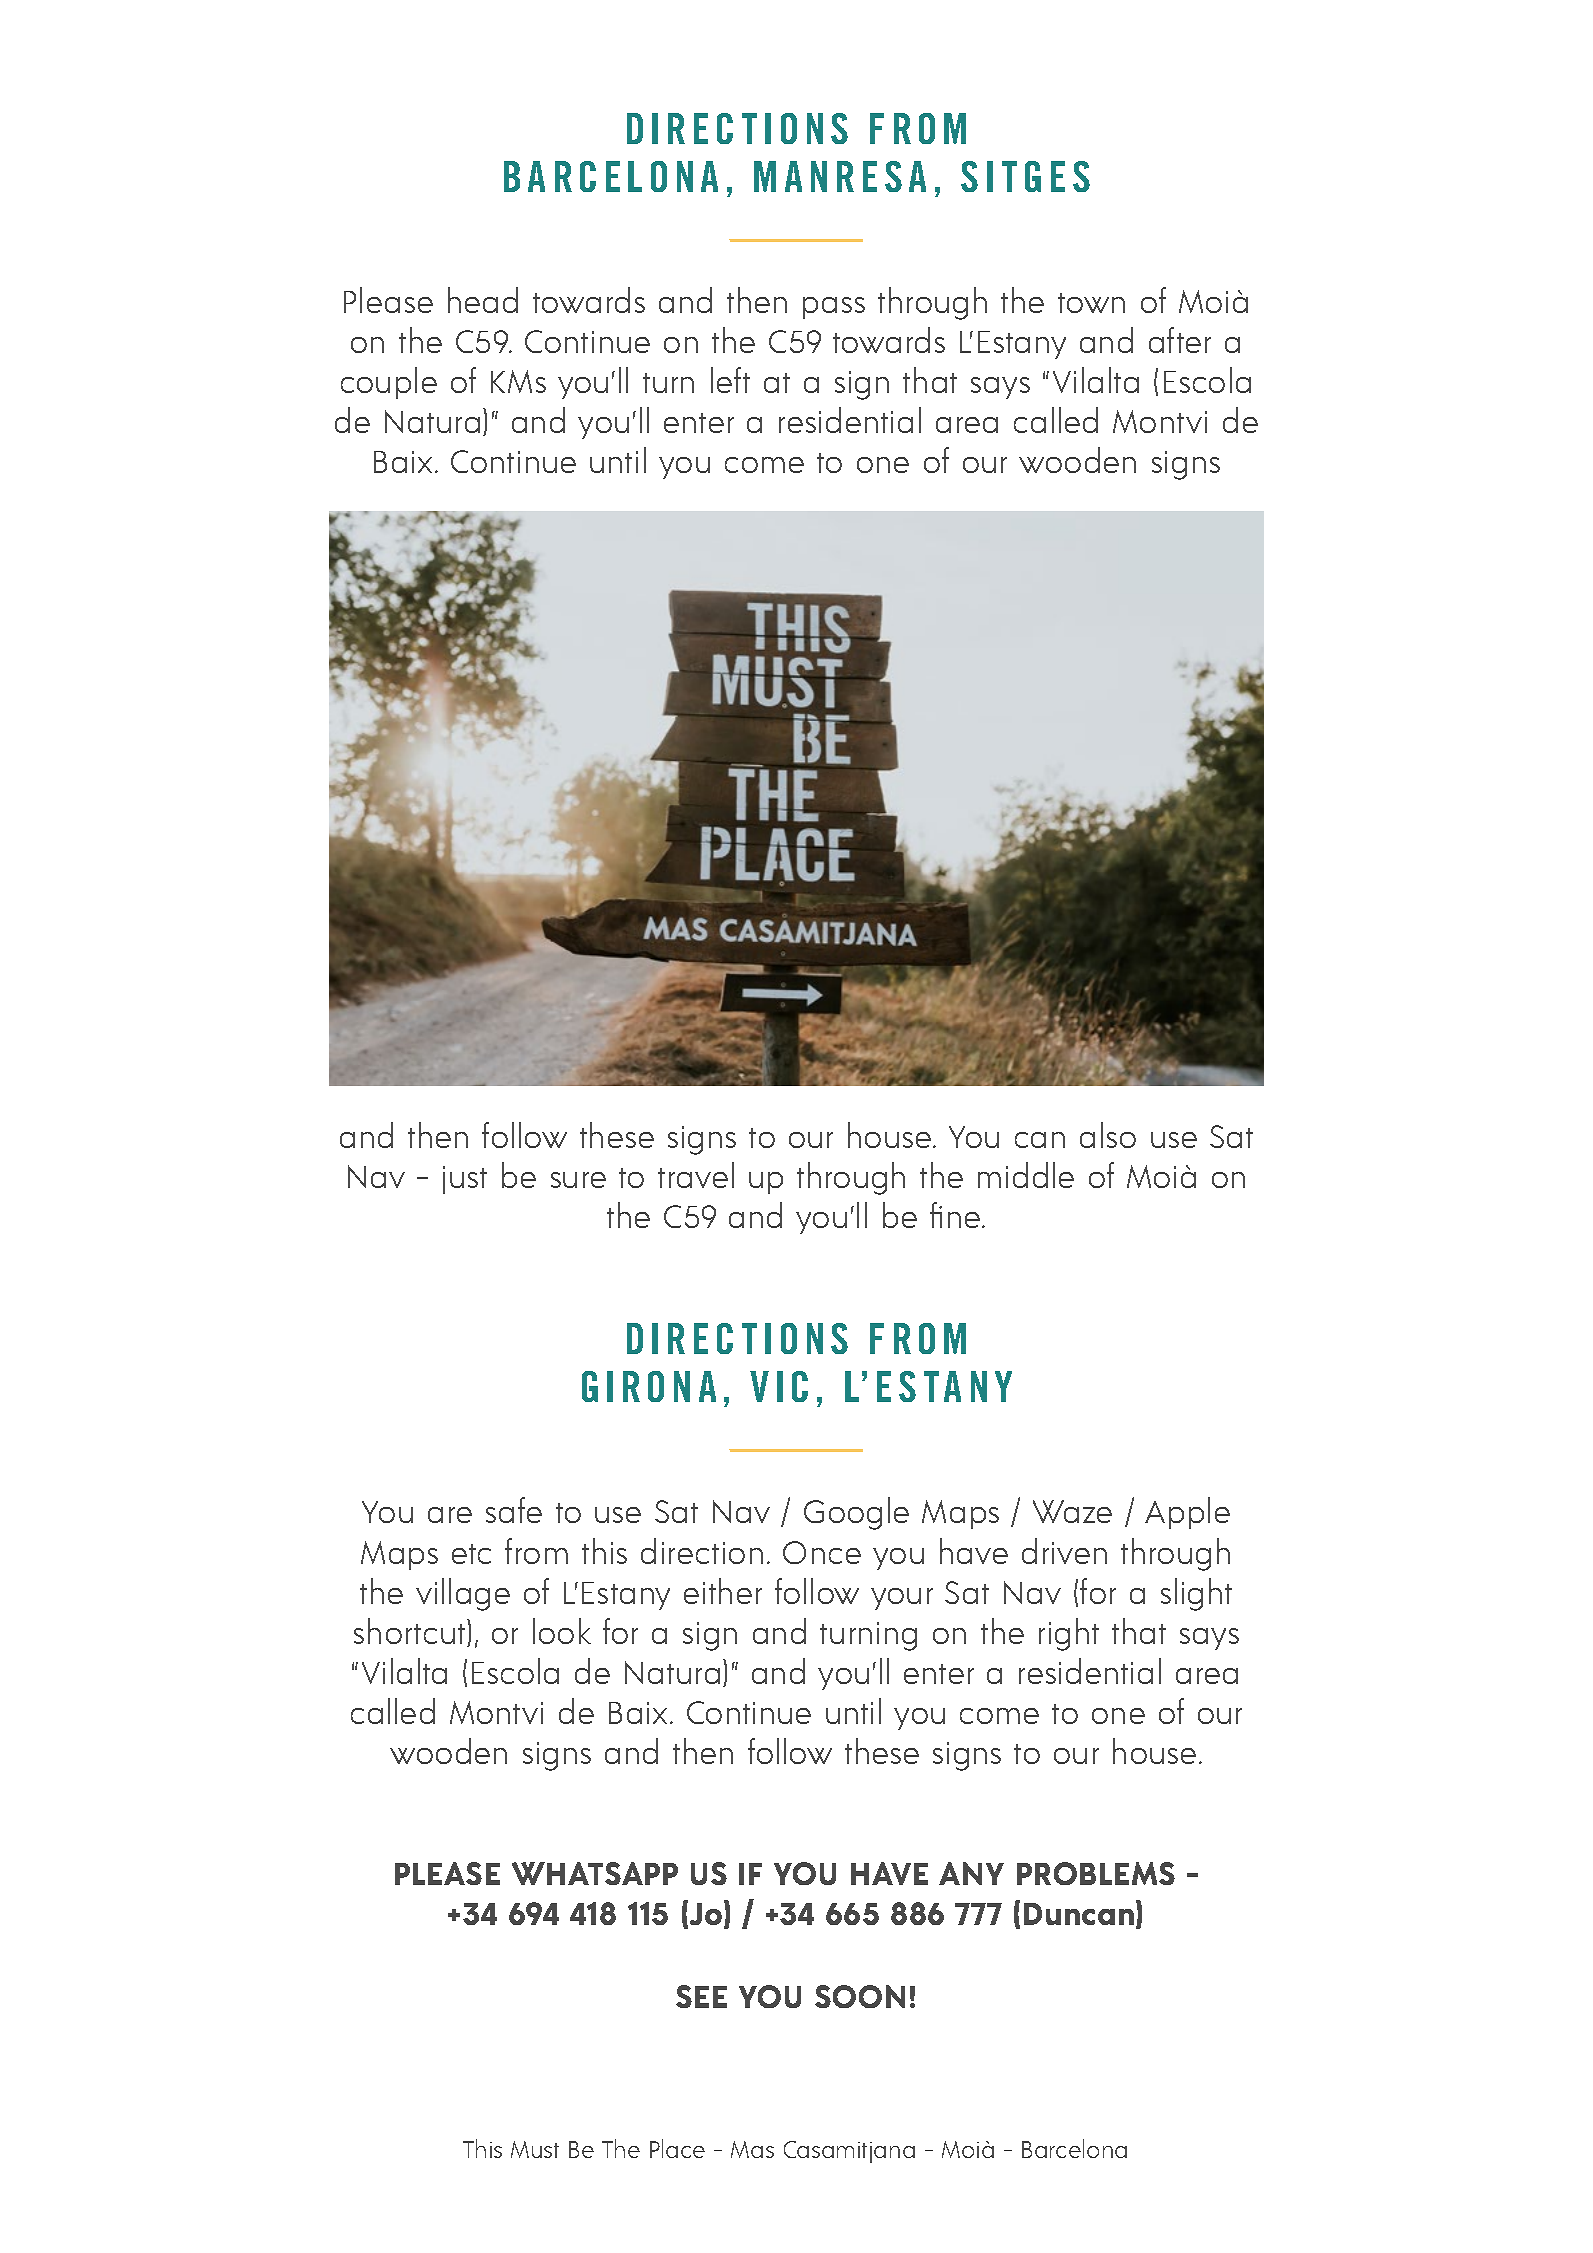  I want to click on Must, so click(535, 2149).
